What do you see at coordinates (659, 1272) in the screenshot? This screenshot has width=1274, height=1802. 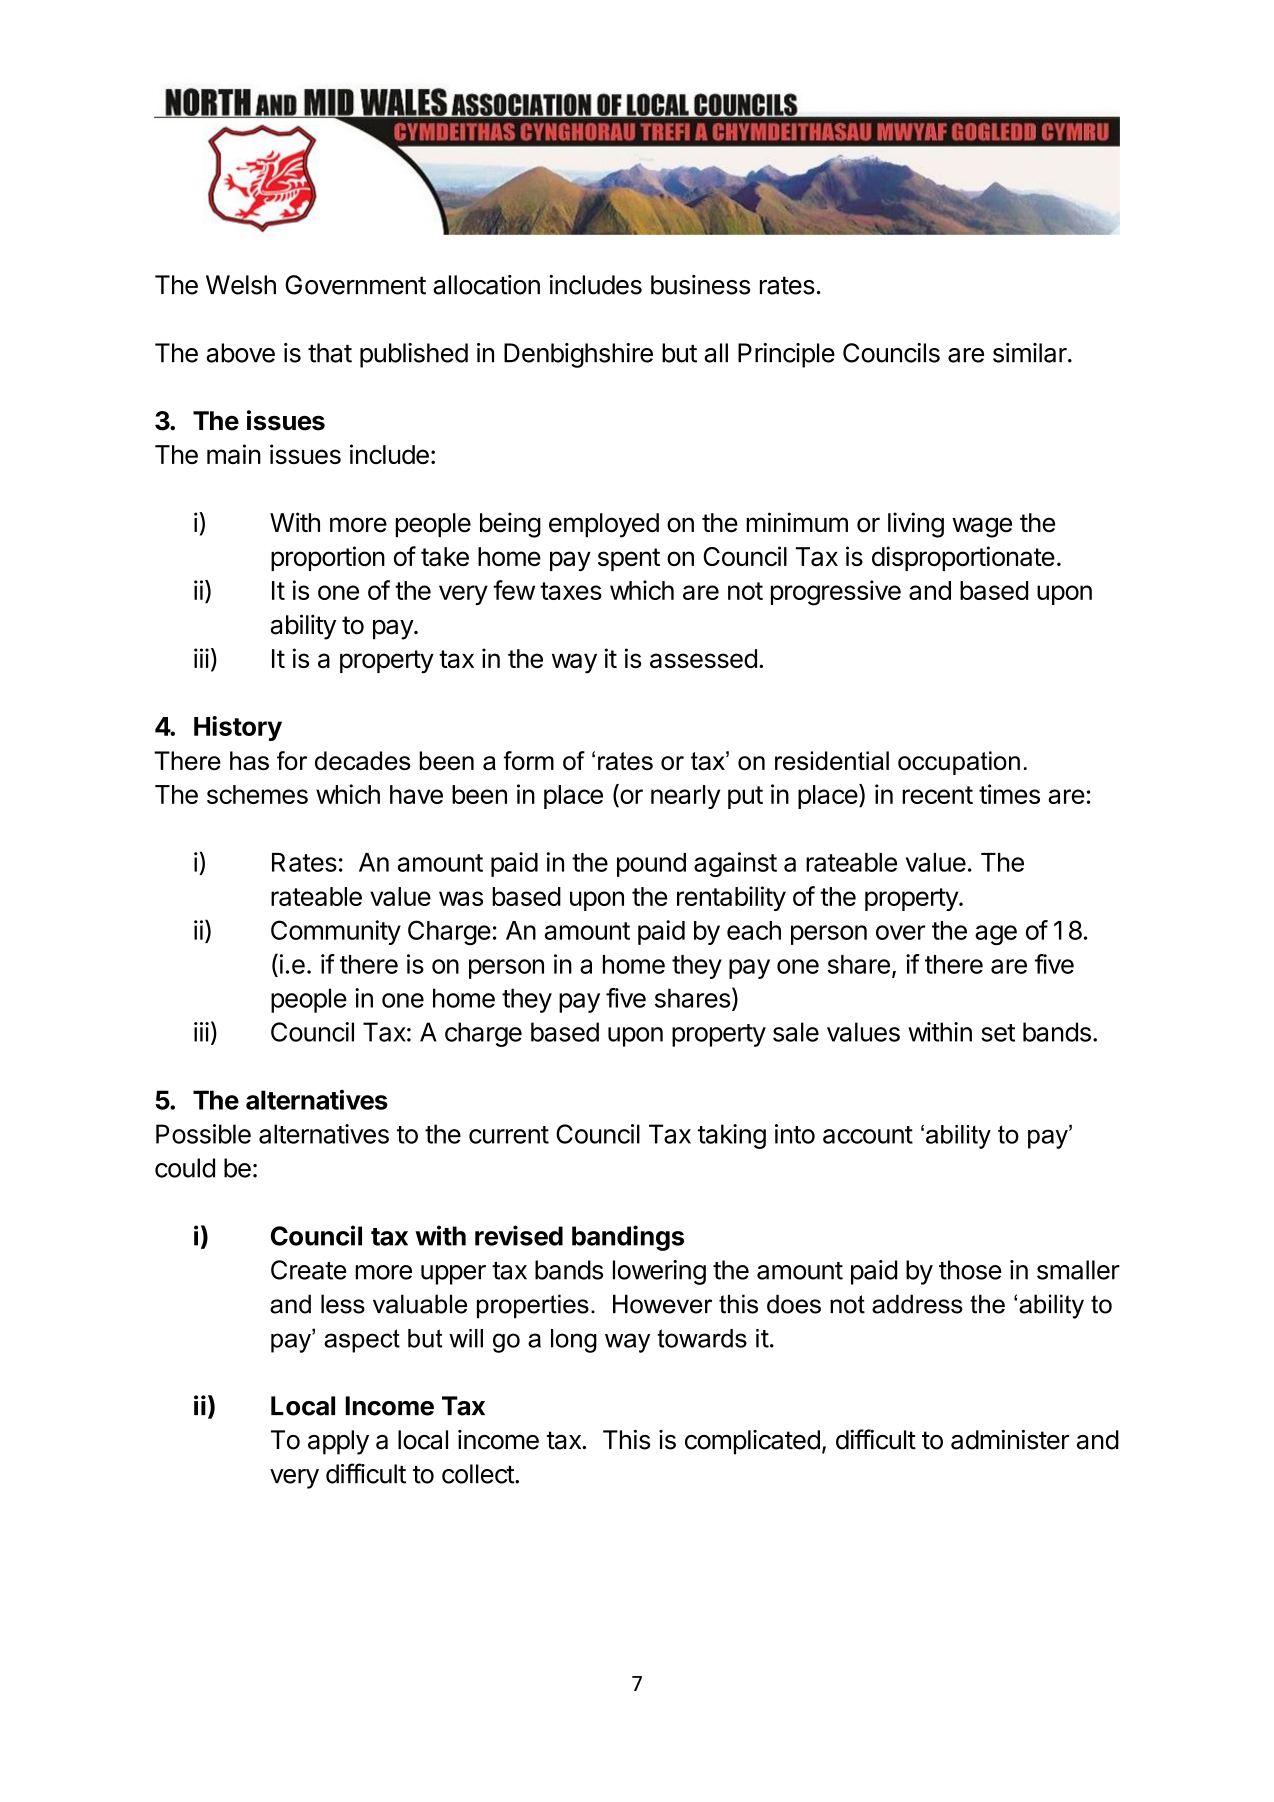 I see `lowering` at bounding box center [659, 1272].
